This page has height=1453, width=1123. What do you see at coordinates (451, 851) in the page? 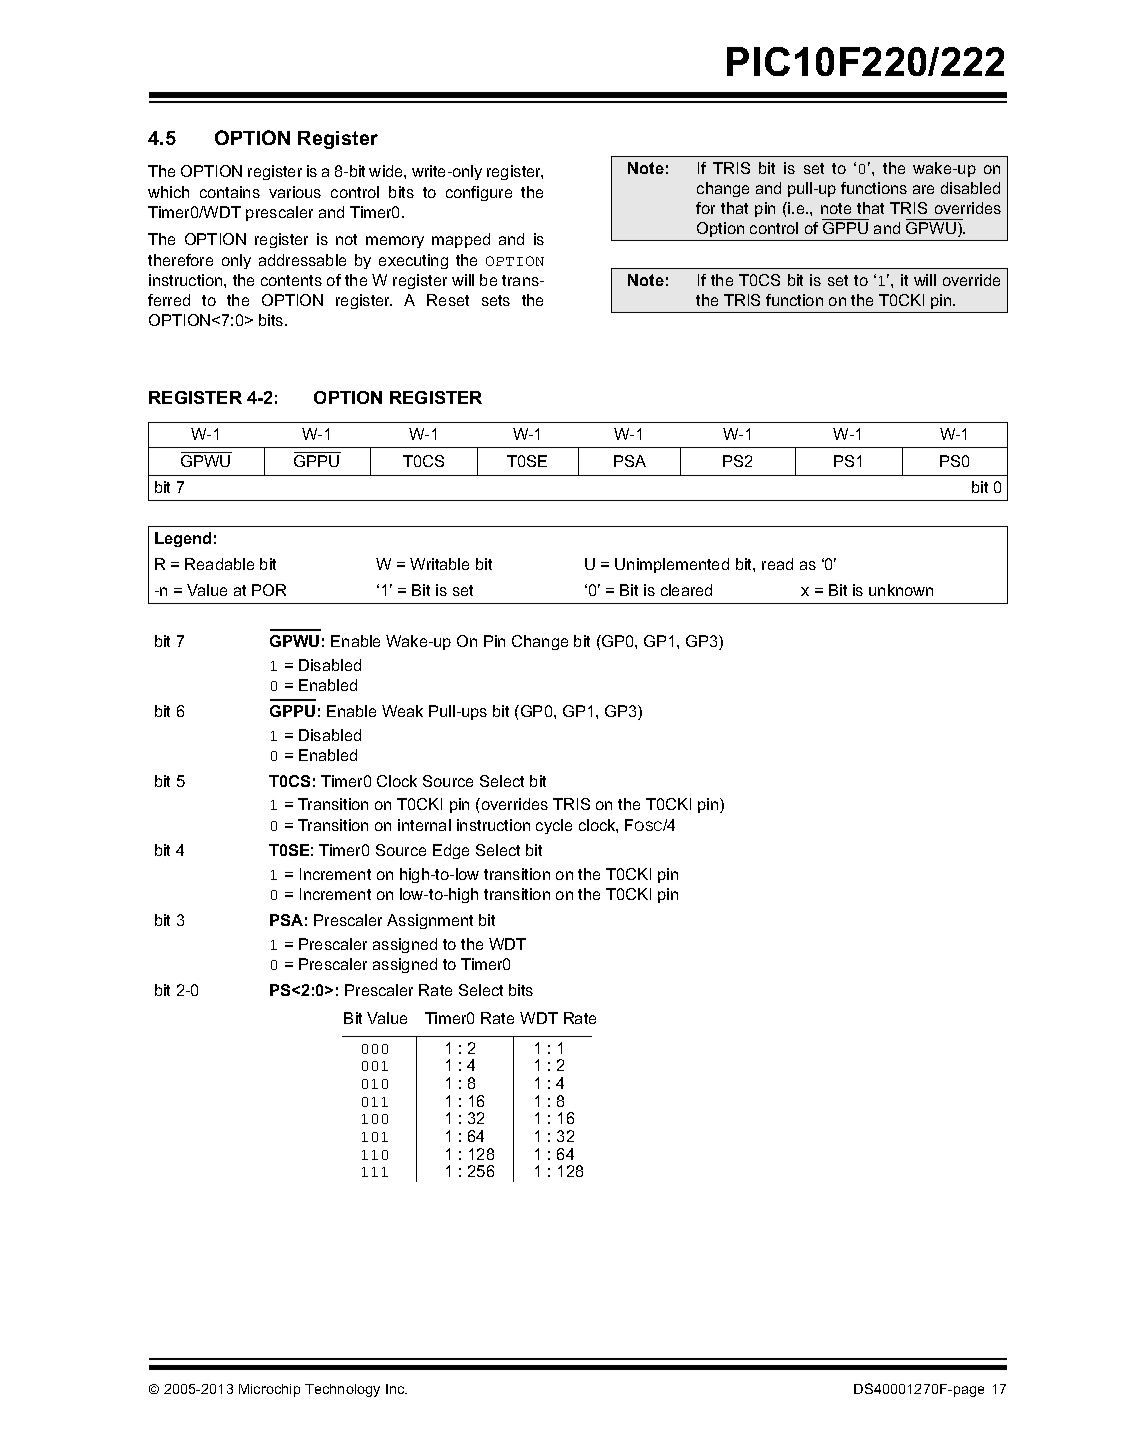
I see `Edge` at bounding box center [451, 851].
